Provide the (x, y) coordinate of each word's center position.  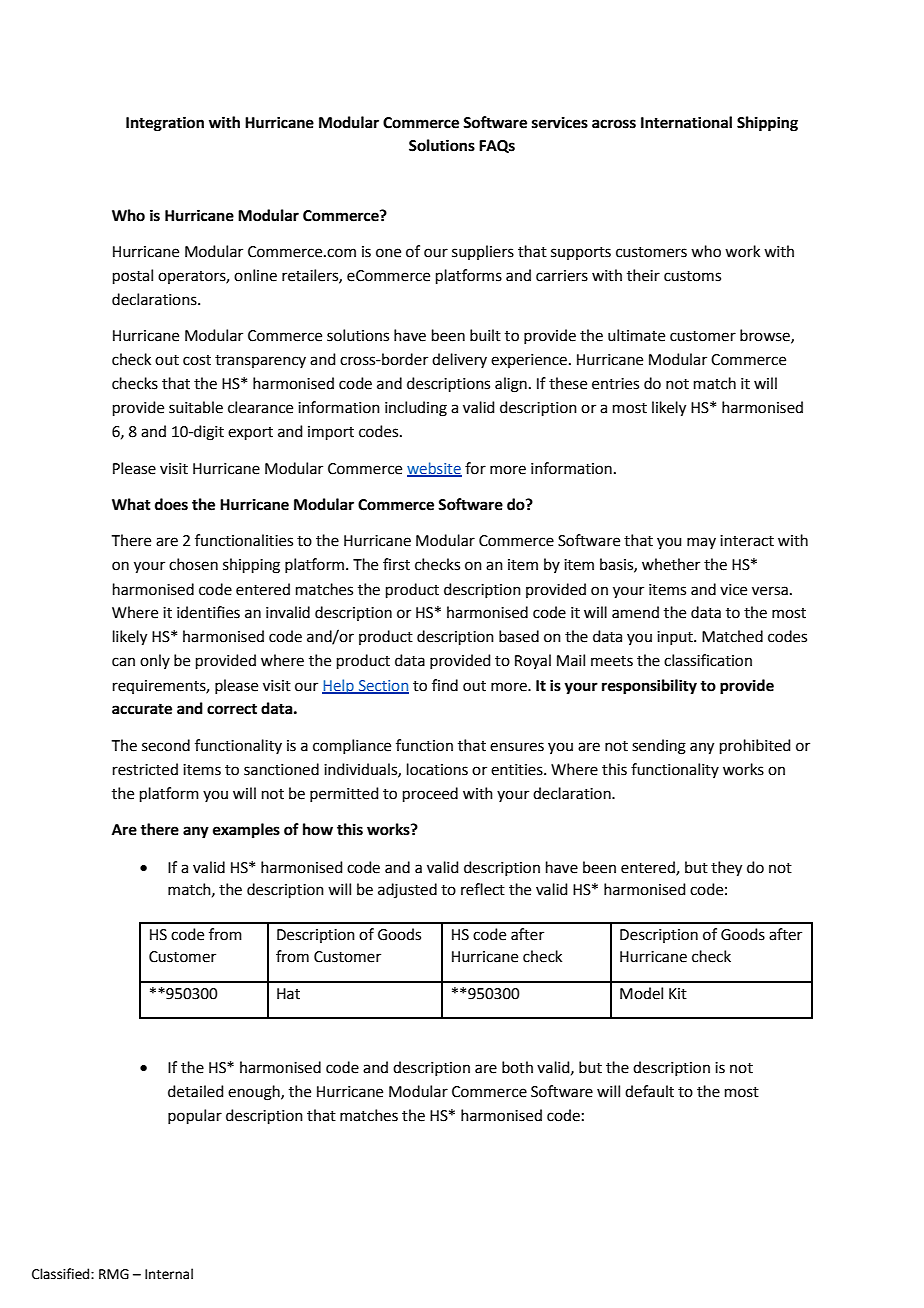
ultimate (636, 335)
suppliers (483, 252)
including (416, 409)
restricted (145, 769)
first (396, 564)
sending (659, 747)
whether (671, 564)
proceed (430, 794)
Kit (678, 994)
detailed (196, 1091)
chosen (193, 564)
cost (197, 360)
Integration (165, 124)
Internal (169, 1274)
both (517, 1067)
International (686, 122)
